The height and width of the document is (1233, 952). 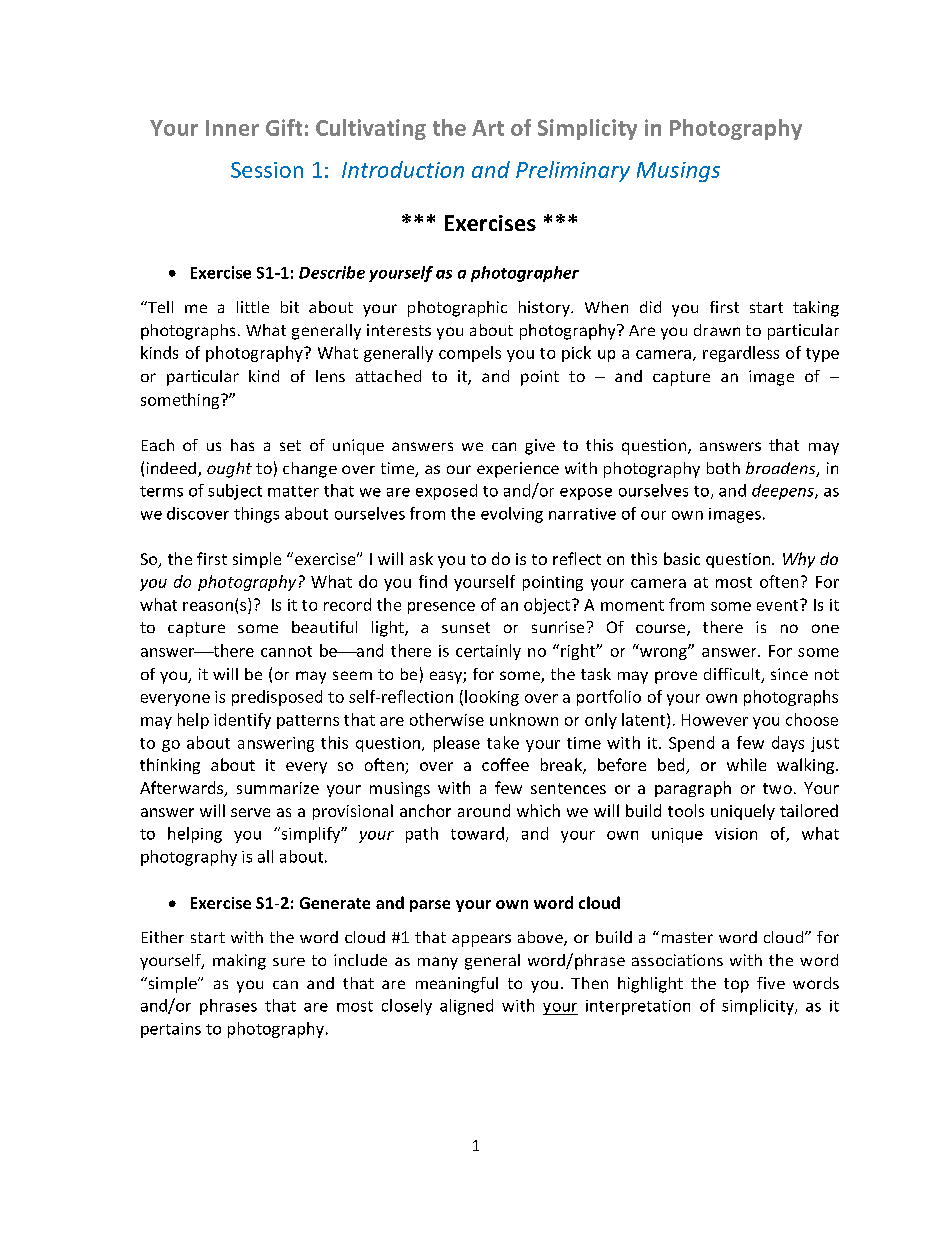 I want to click on taking, so click(x=816, y=309).
